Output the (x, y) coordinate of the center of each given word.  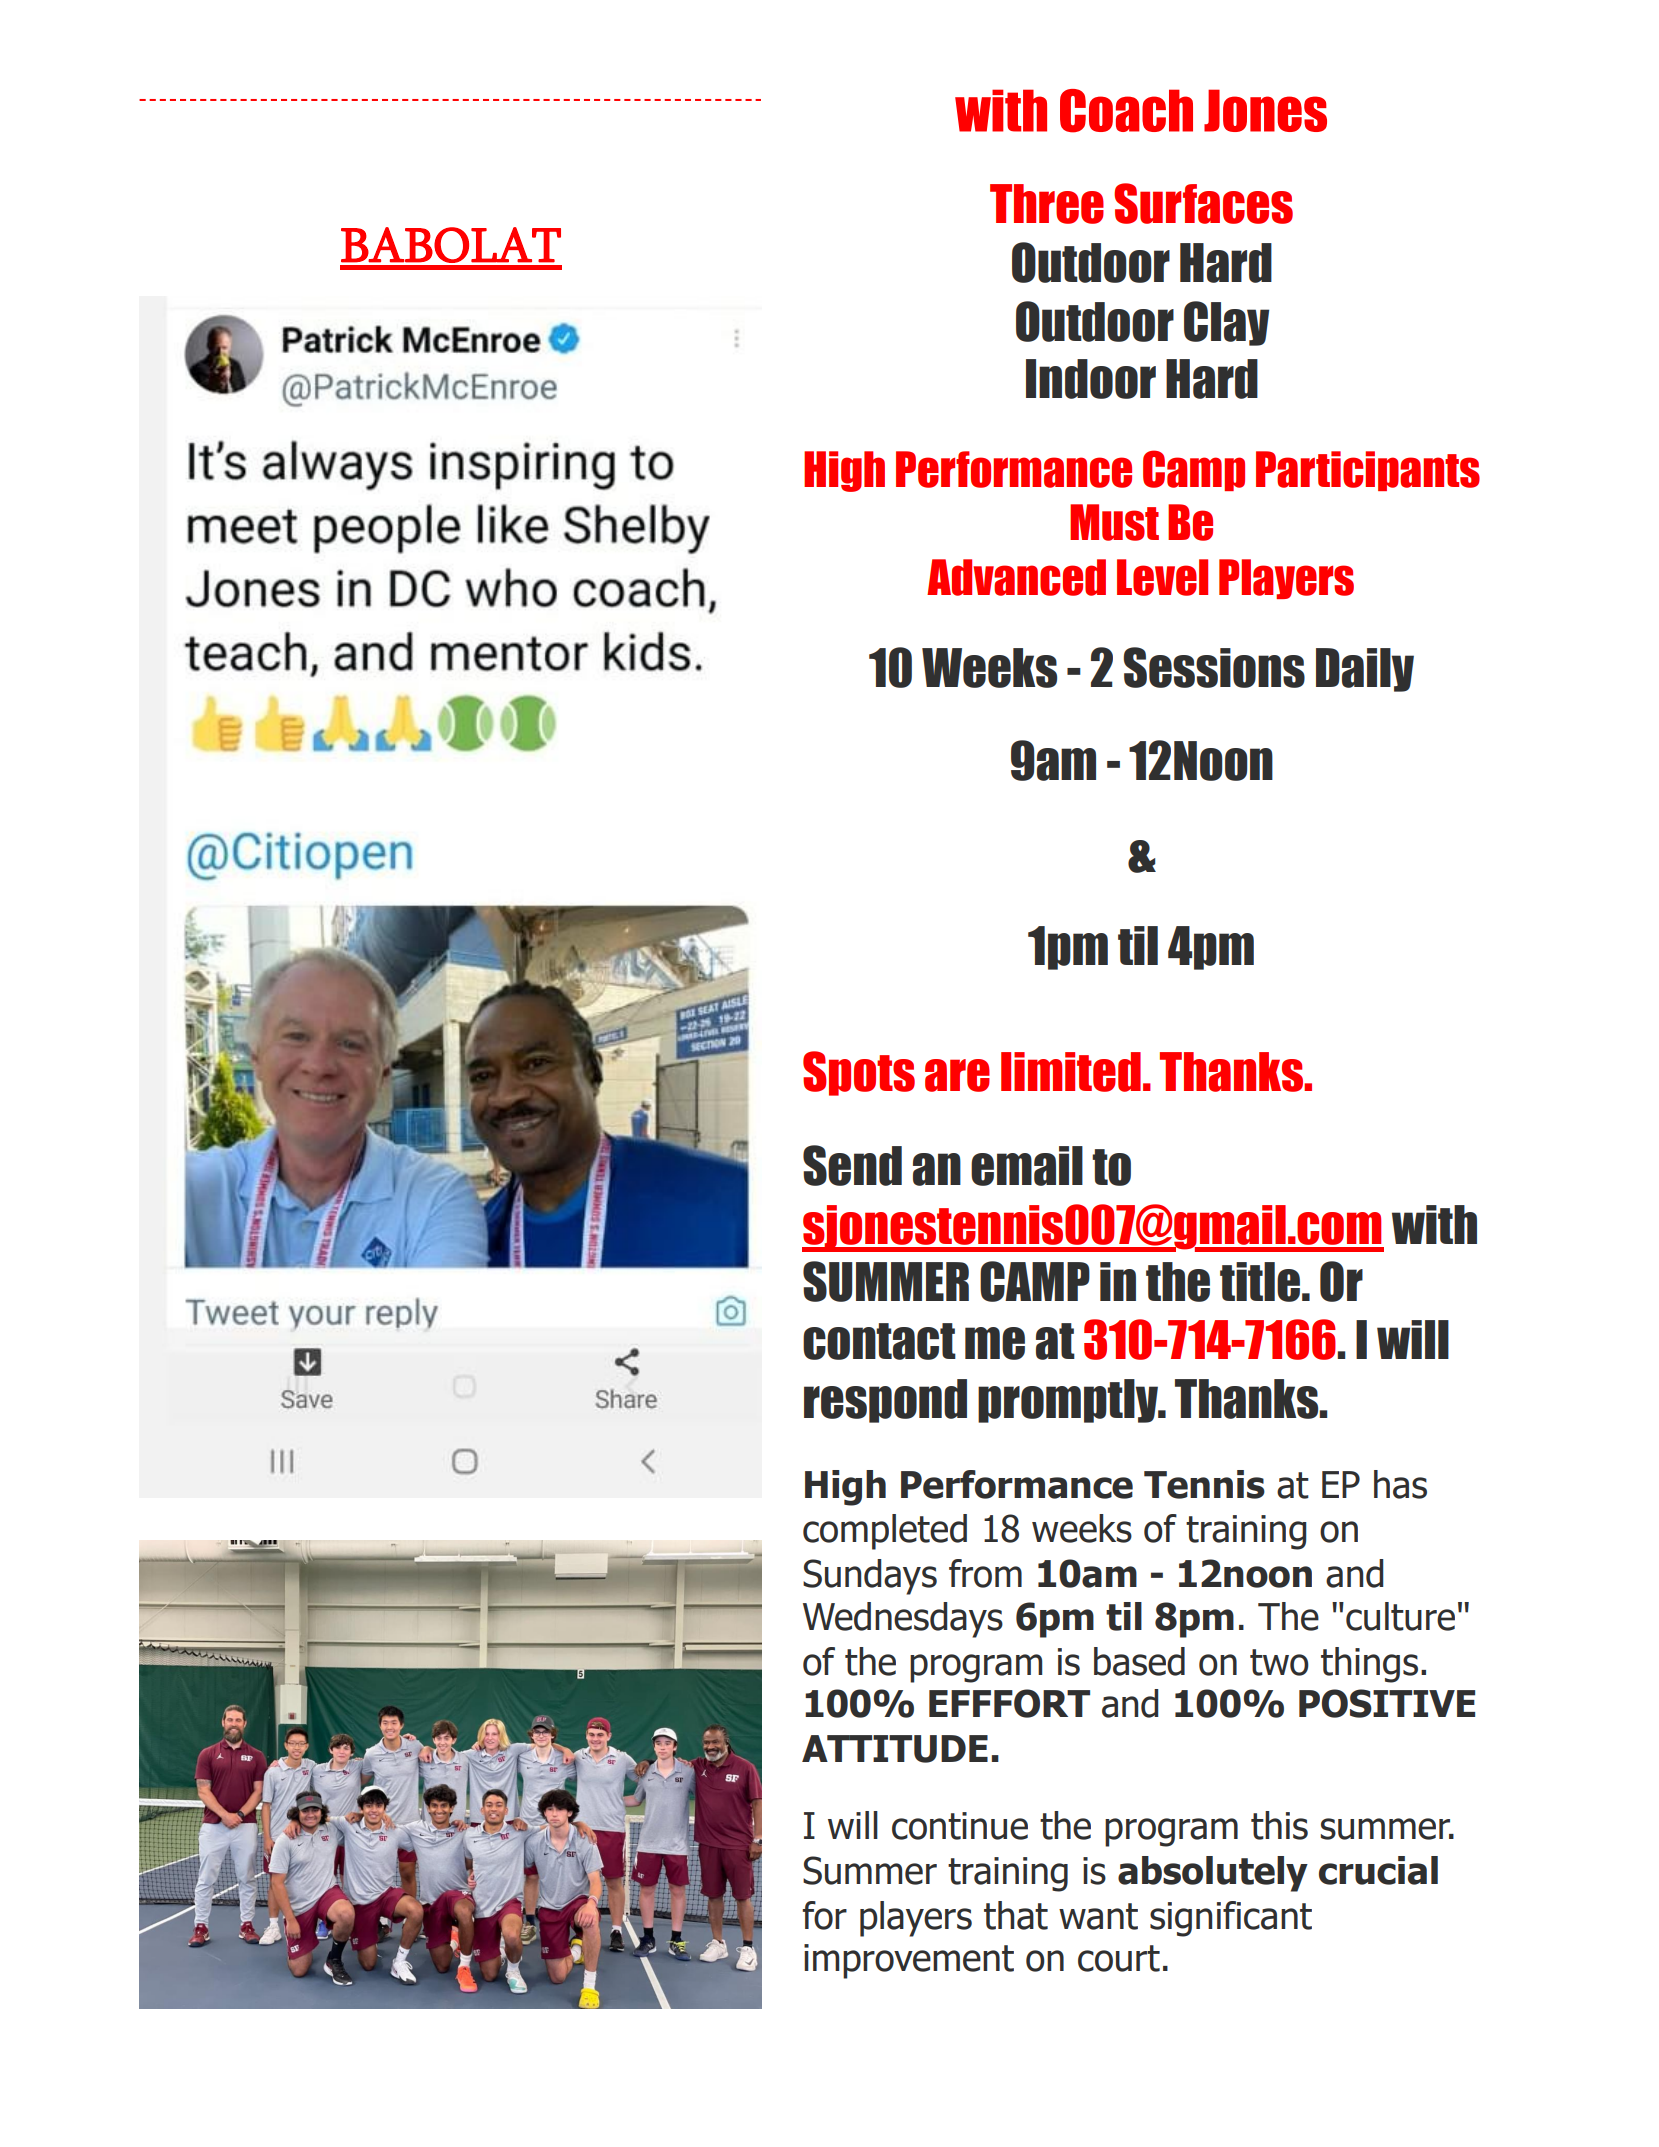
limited (1071, 1072)
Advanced (1016, 577)
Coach (1126, 111)
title (1260, 1282)
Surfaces (1203, 203)
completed (885, 1532)
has (1400, 1484)
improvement (909, 1961)
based (1139, 1661)
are (957, 1075)
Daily (1365, 670)
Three (1047, 204)
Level (1162, 577)
